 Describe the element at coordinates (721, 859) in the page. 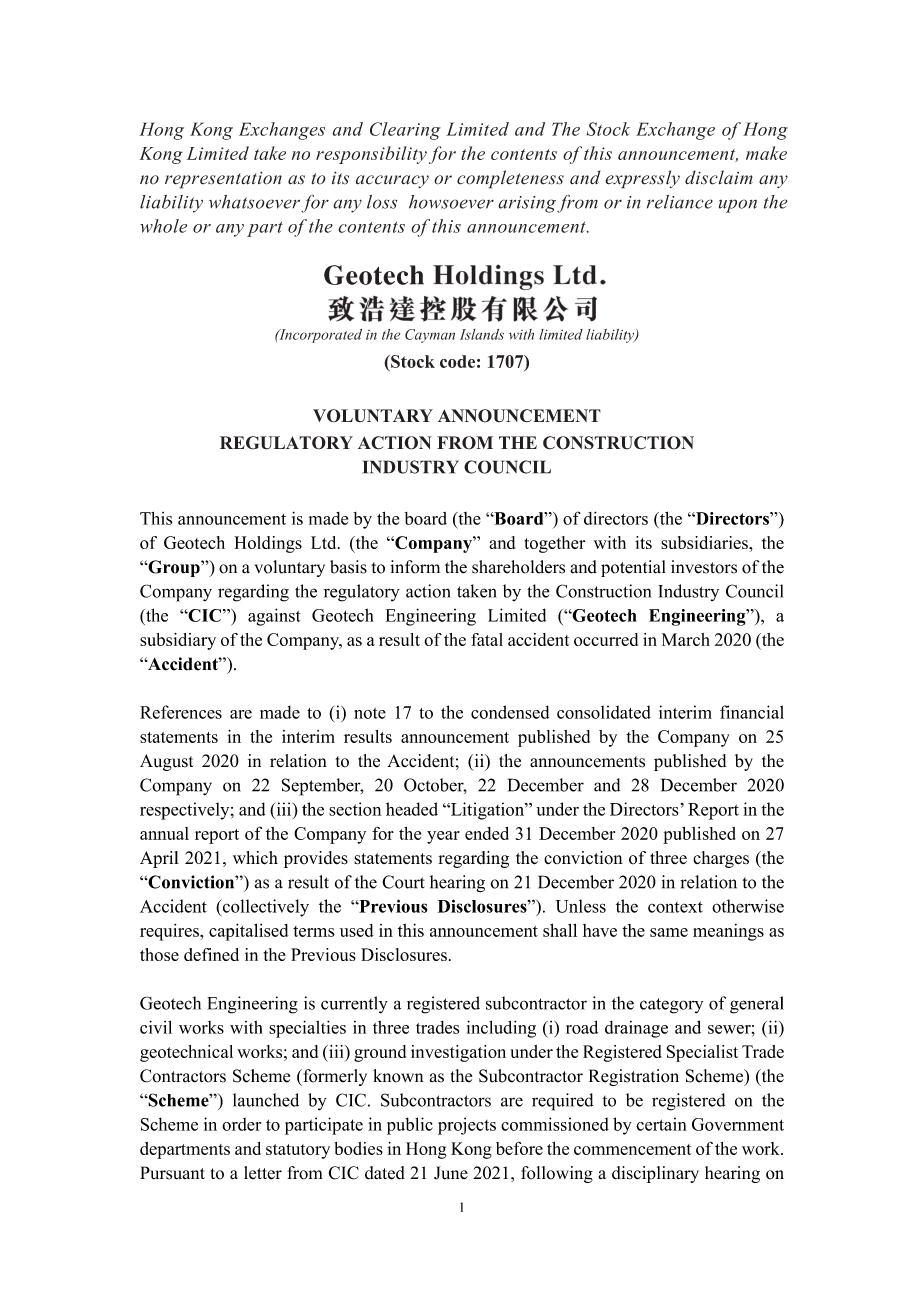

I see `charges` at that location.
